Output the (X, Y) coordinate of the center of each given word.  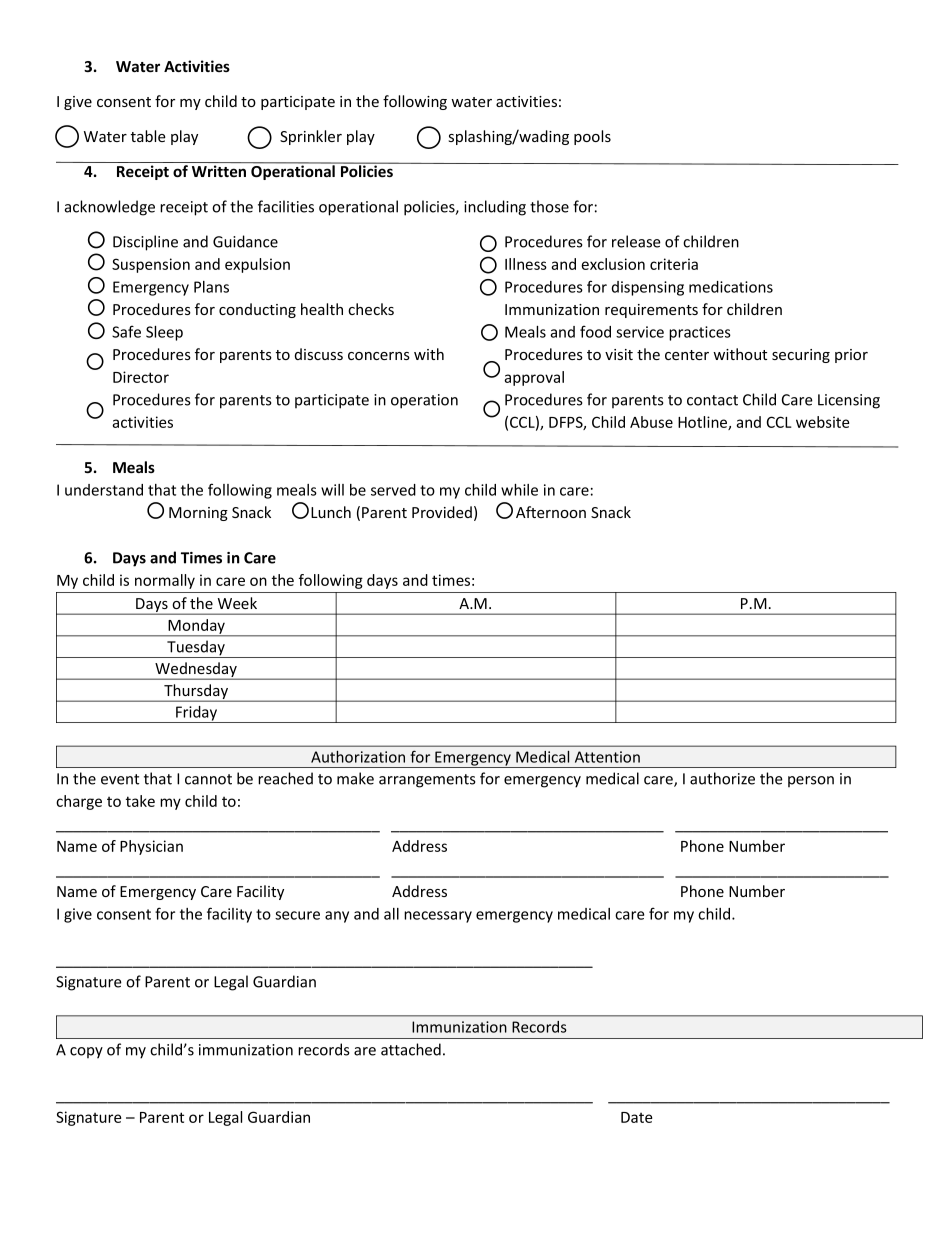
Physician (151, 847)
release (636, 241)
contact (712, 400)
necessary (438, 917)
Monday (196, 627)
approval (534, 378)
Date (636, 1117)
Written (219, 171)
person (811, 781)
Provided (442, 512)
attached (411, 1049)
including (495, 208)
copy (86, 1053)
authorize (722, 778)
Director (141, 377)
